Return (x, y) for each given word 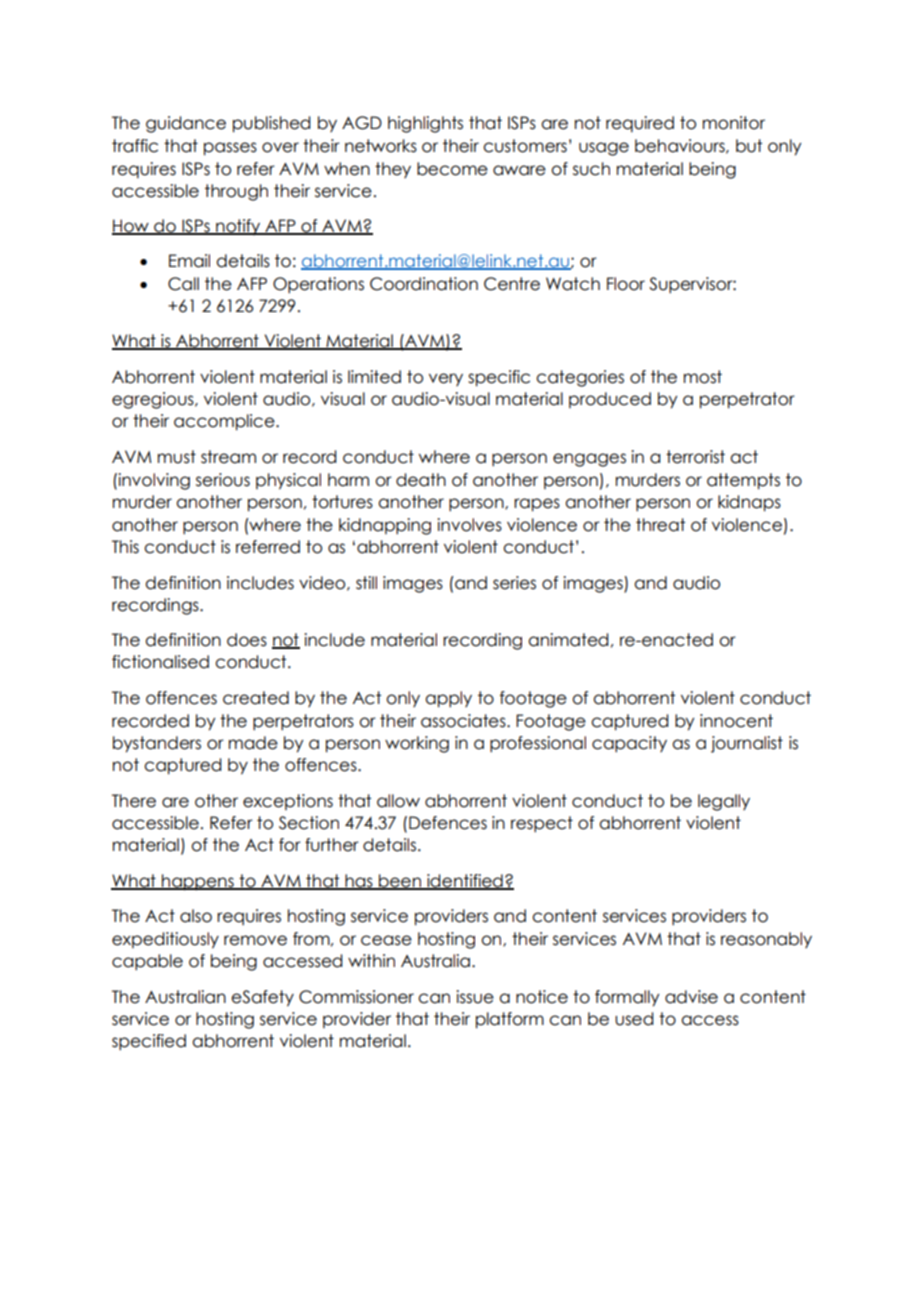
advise (691, 997)
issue (475, 997)
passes (230, 149)
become (452, 169)
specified (149, 1042)
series (514, 583)
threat (660, 525)
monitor (734, 123)
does (247, 640)
